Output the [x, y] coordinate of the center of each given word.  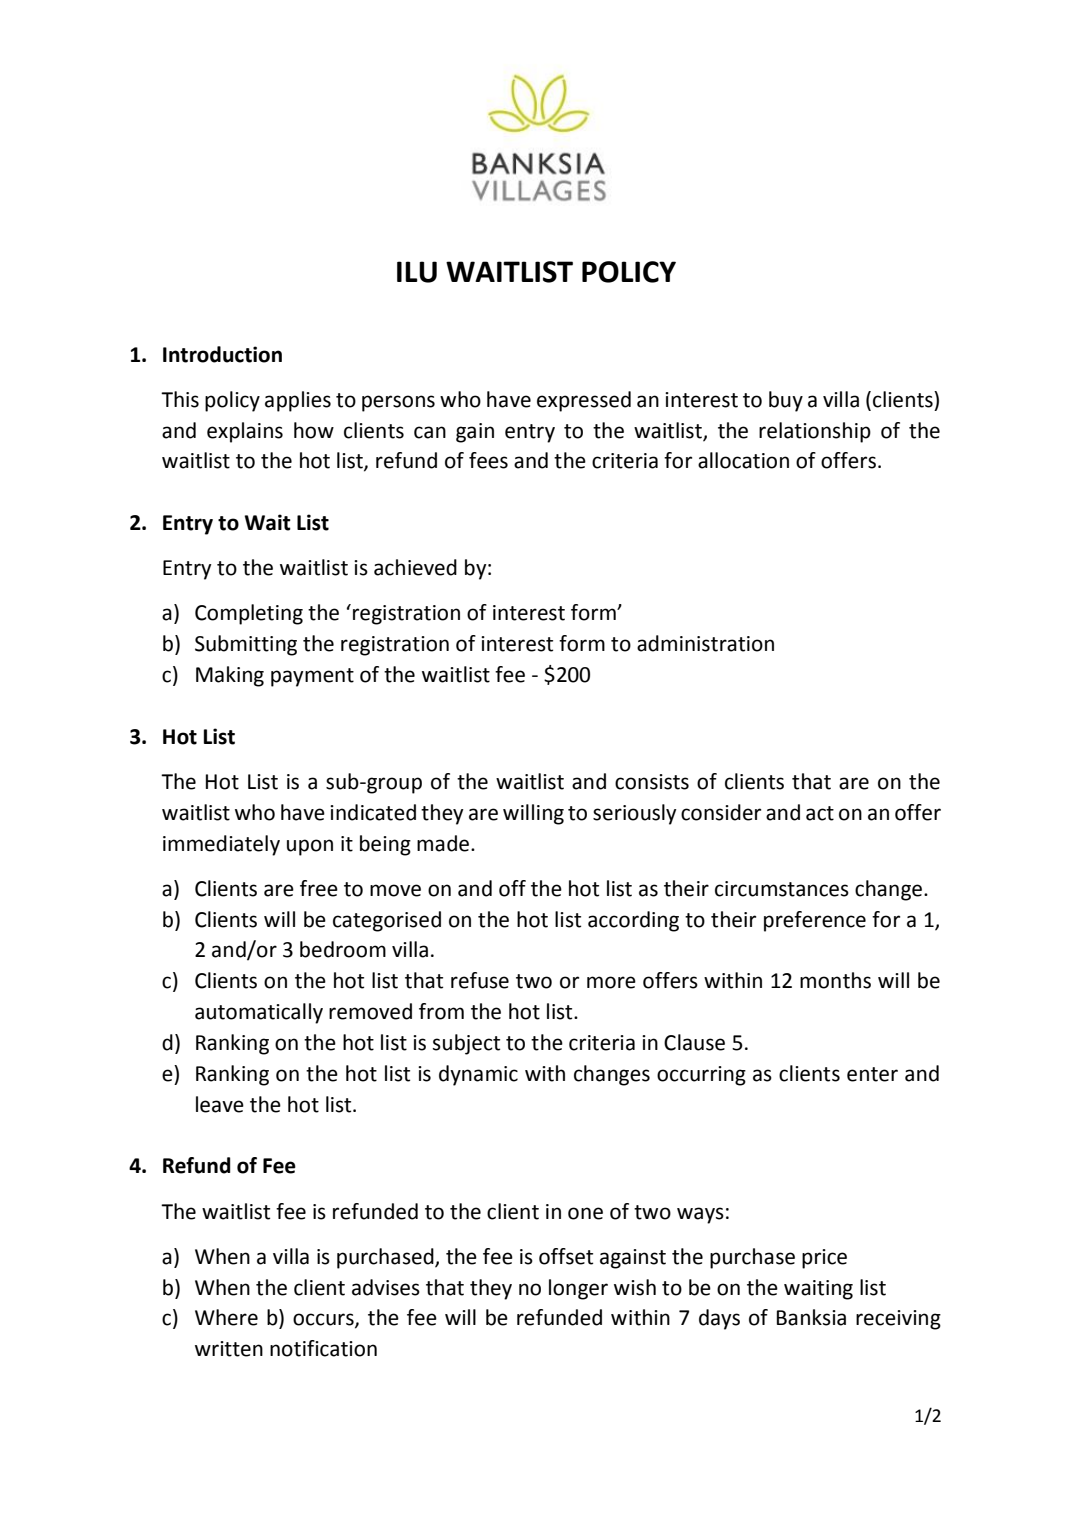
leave [220, 1104]
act [820, 813]
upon [310, 847]
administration [705, 643]
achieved [415, 567]
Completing [249, 614]
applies [298, 401]
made [443, 843]
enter [872, 1074]
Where [226, 1317]
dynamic [478, 1075]
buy [786, 401]
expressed [584, 401]
